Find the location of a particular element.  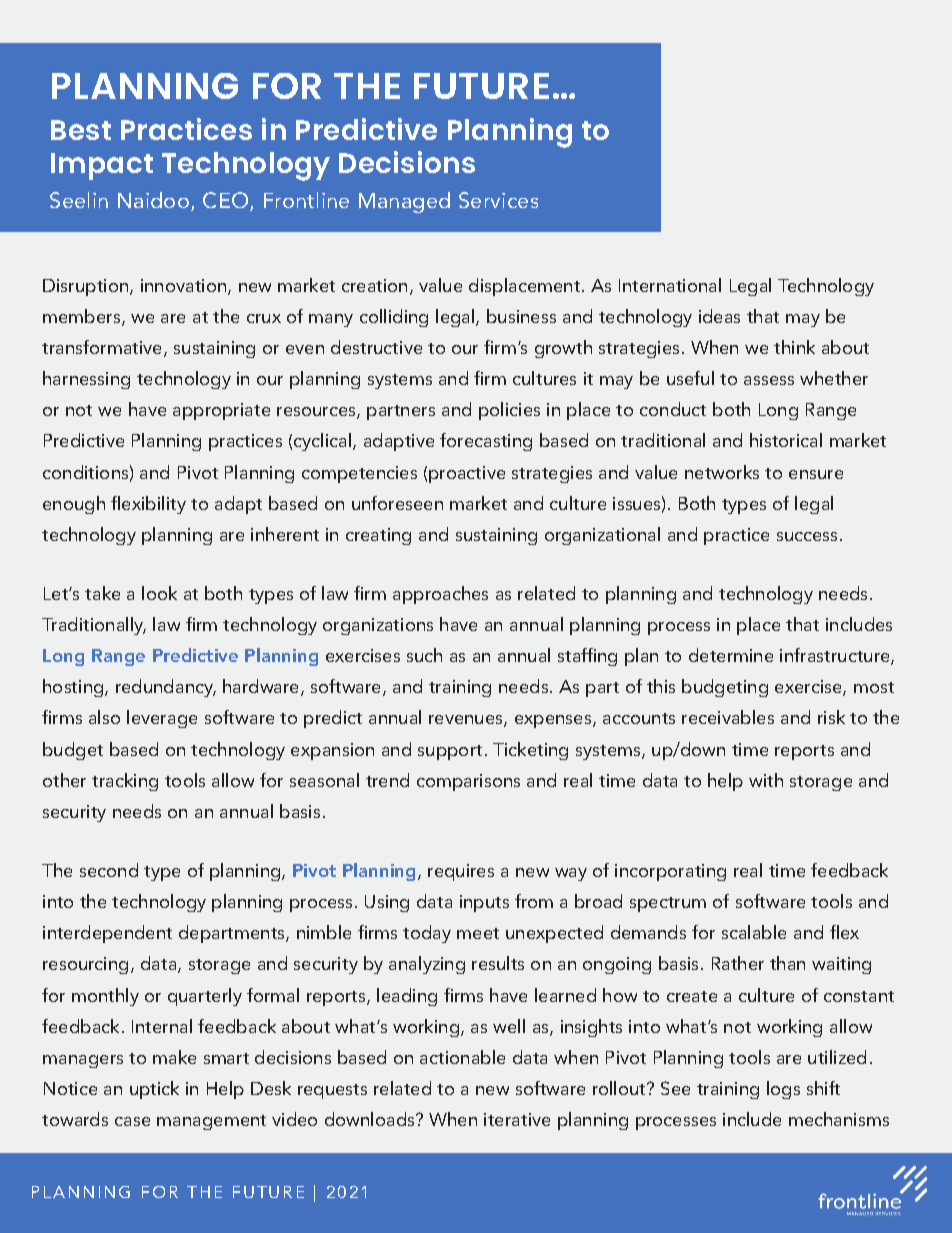

with is located at coordinates (766, 780).
